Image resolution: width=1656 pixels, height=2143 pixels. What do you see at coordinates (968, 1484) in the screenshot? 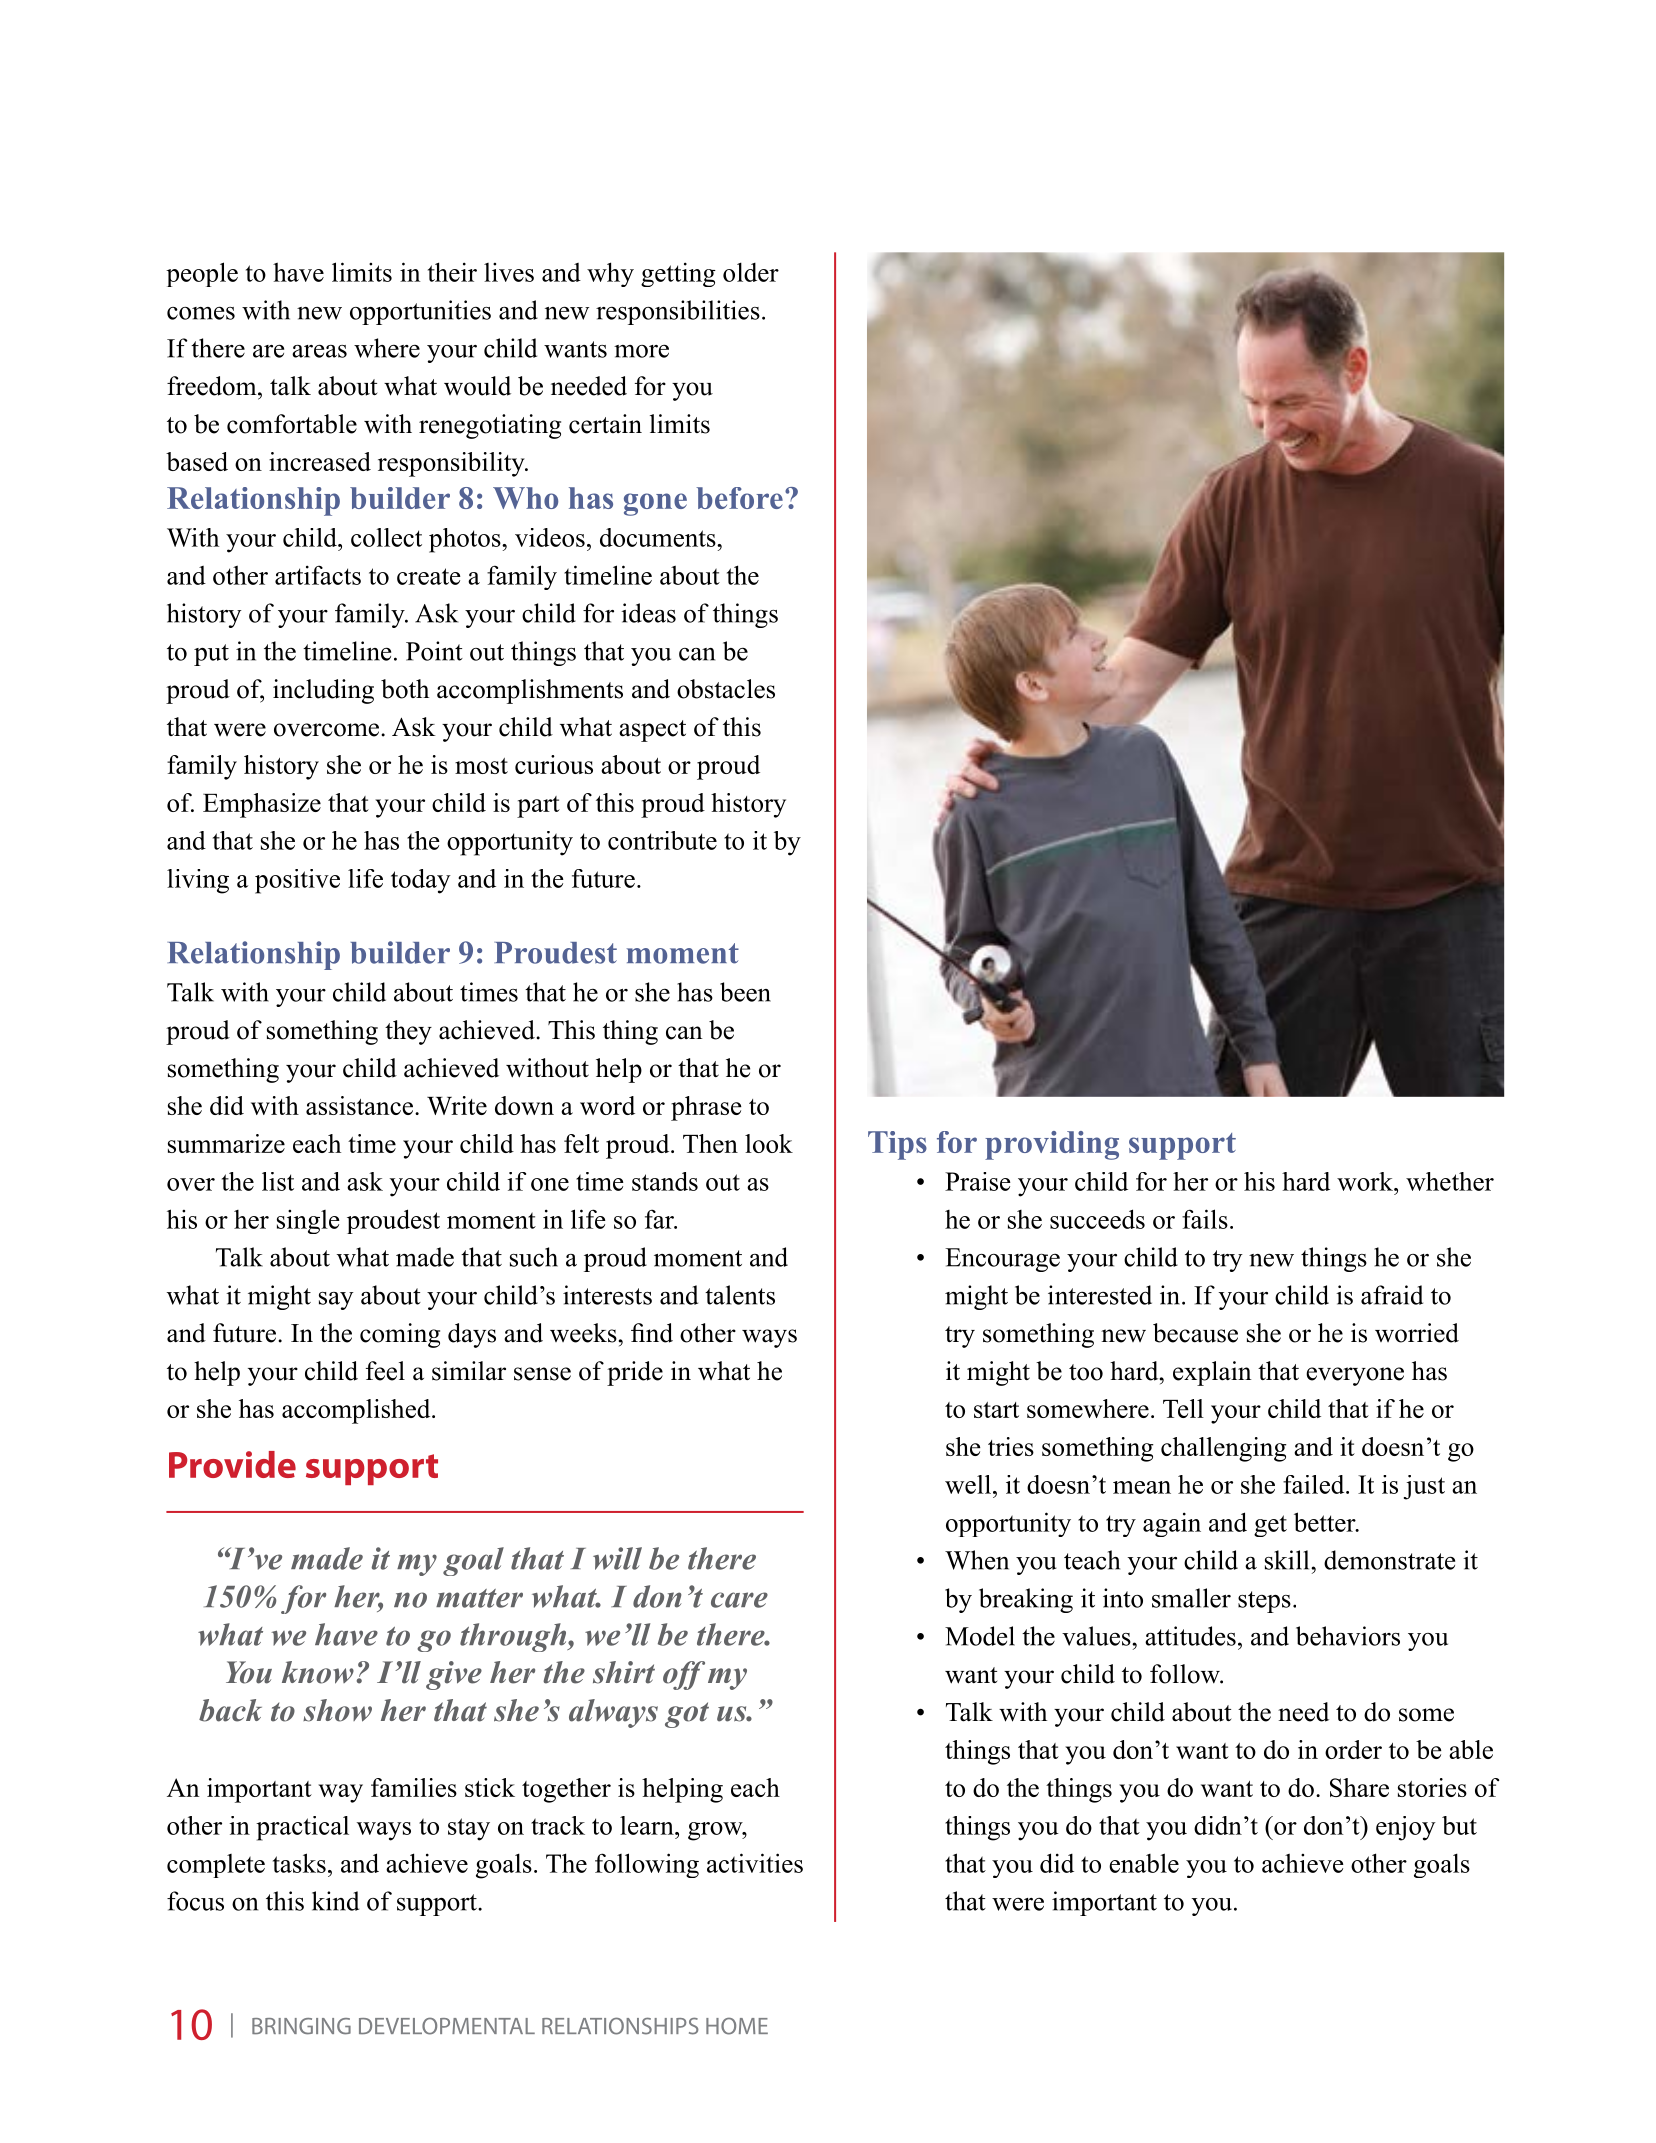
I see `well` at bounding box center [968, 1484].
